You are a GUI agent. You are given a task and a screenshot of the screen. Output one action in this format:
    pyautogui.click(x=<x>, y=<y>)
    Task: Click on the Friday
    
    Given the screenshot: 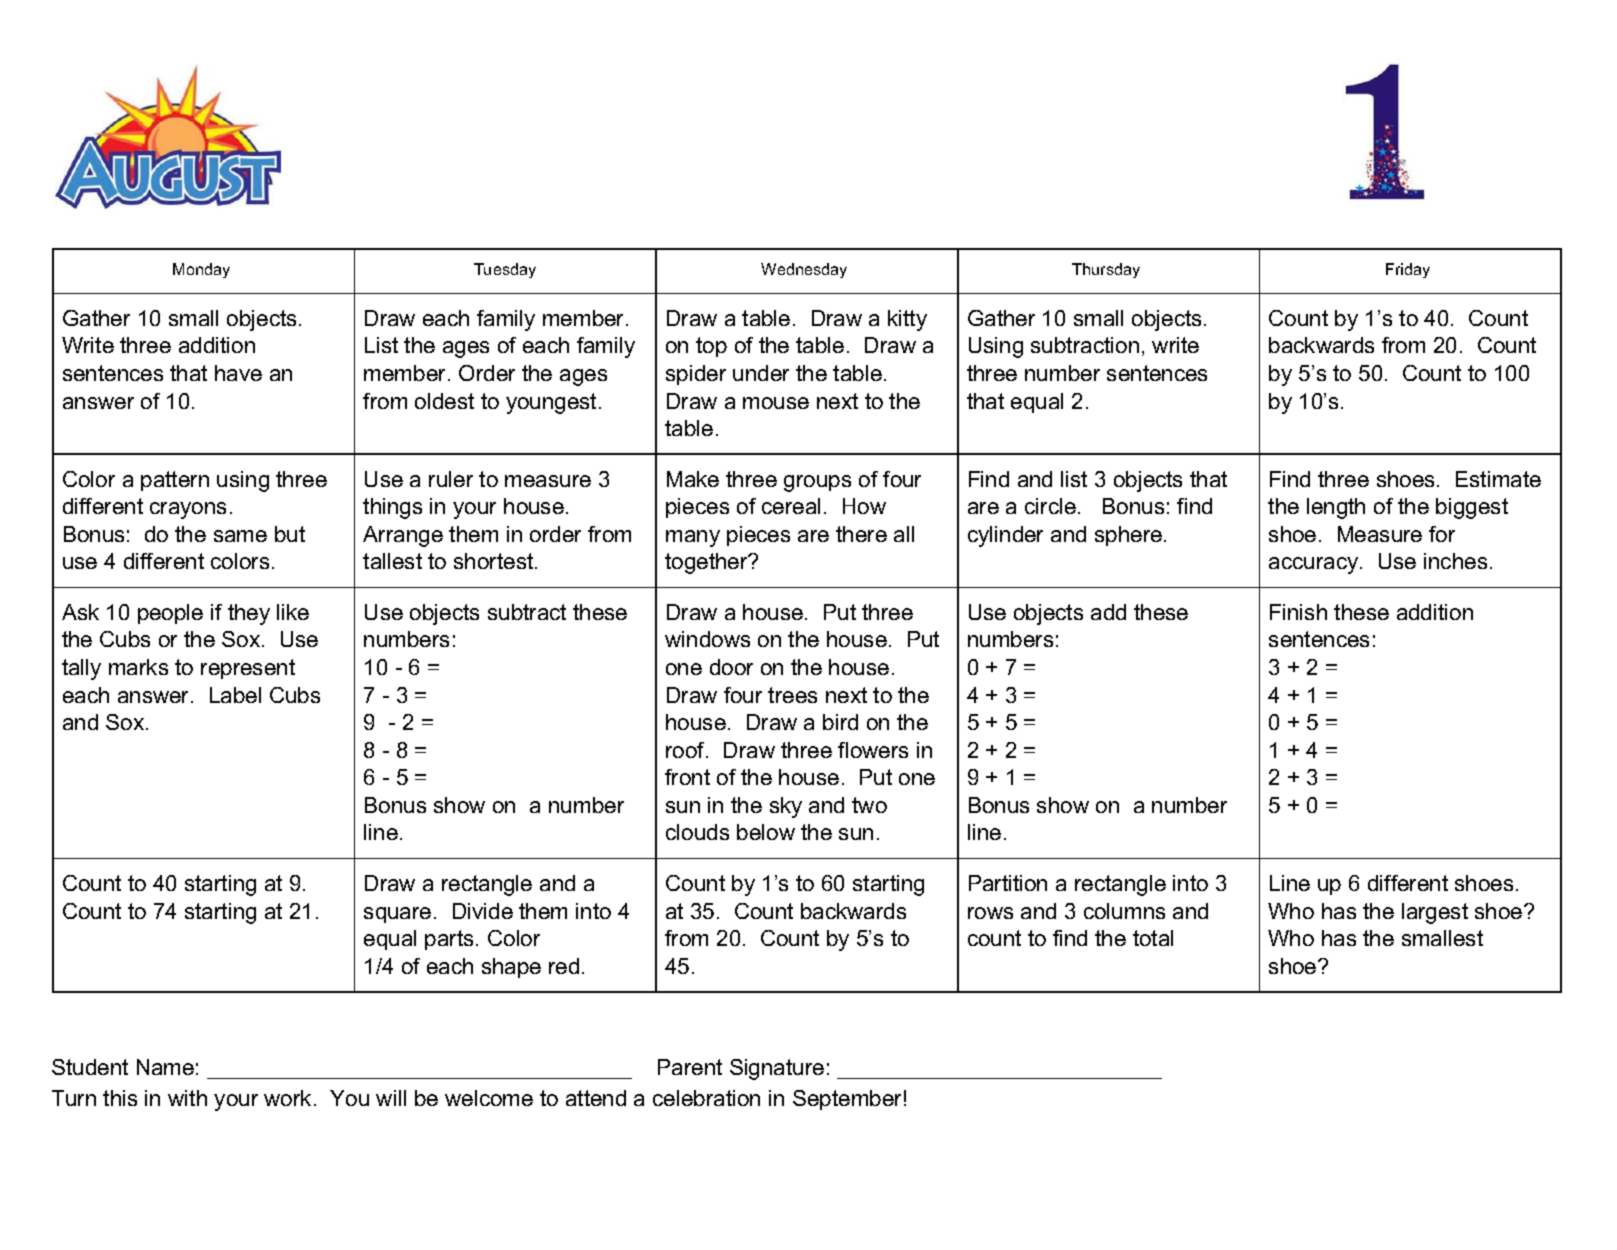 What is the action you would take?
    pyautogui.click(x=1408, y=270)
